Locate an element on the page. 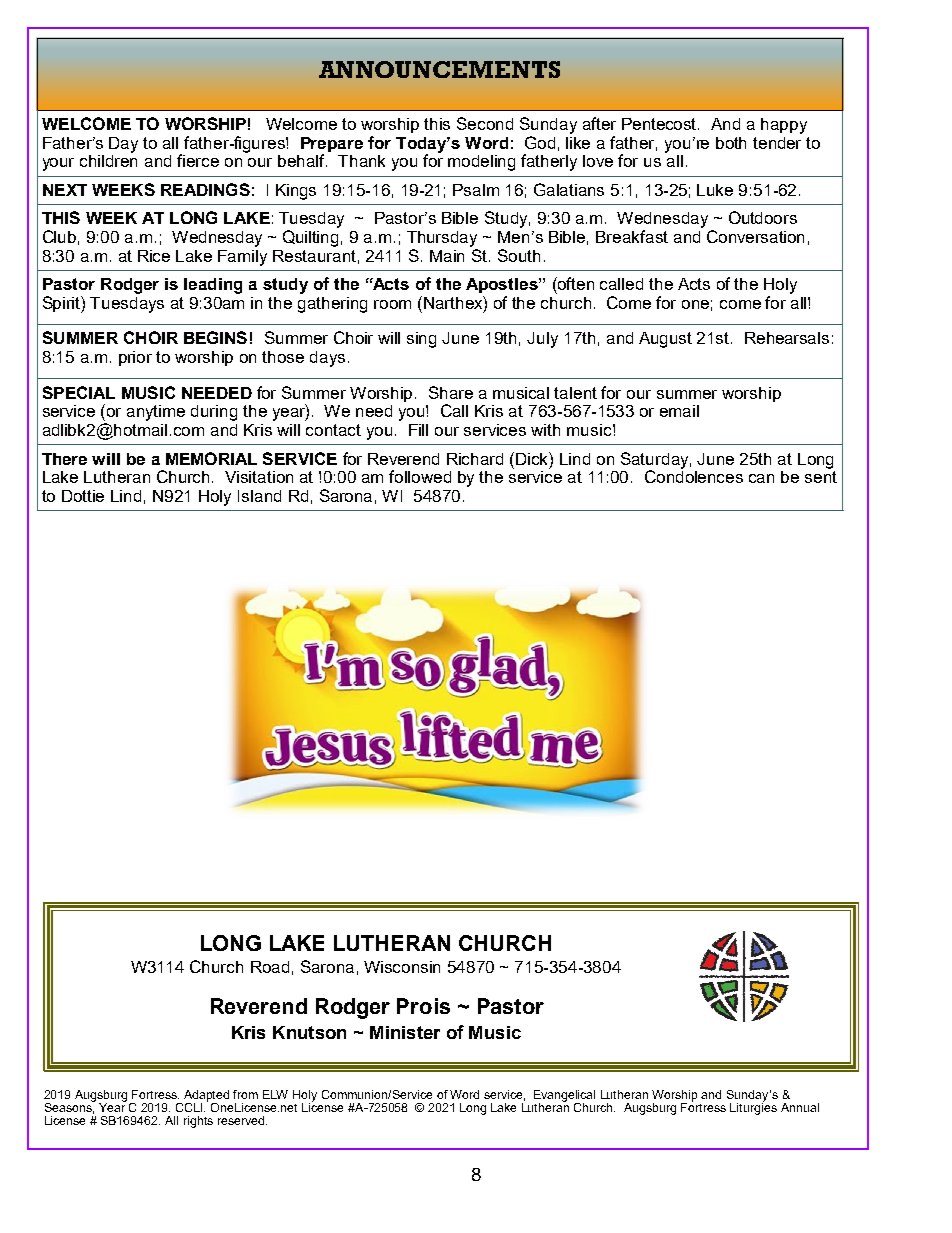  both is located at coordinates (731, 143).
